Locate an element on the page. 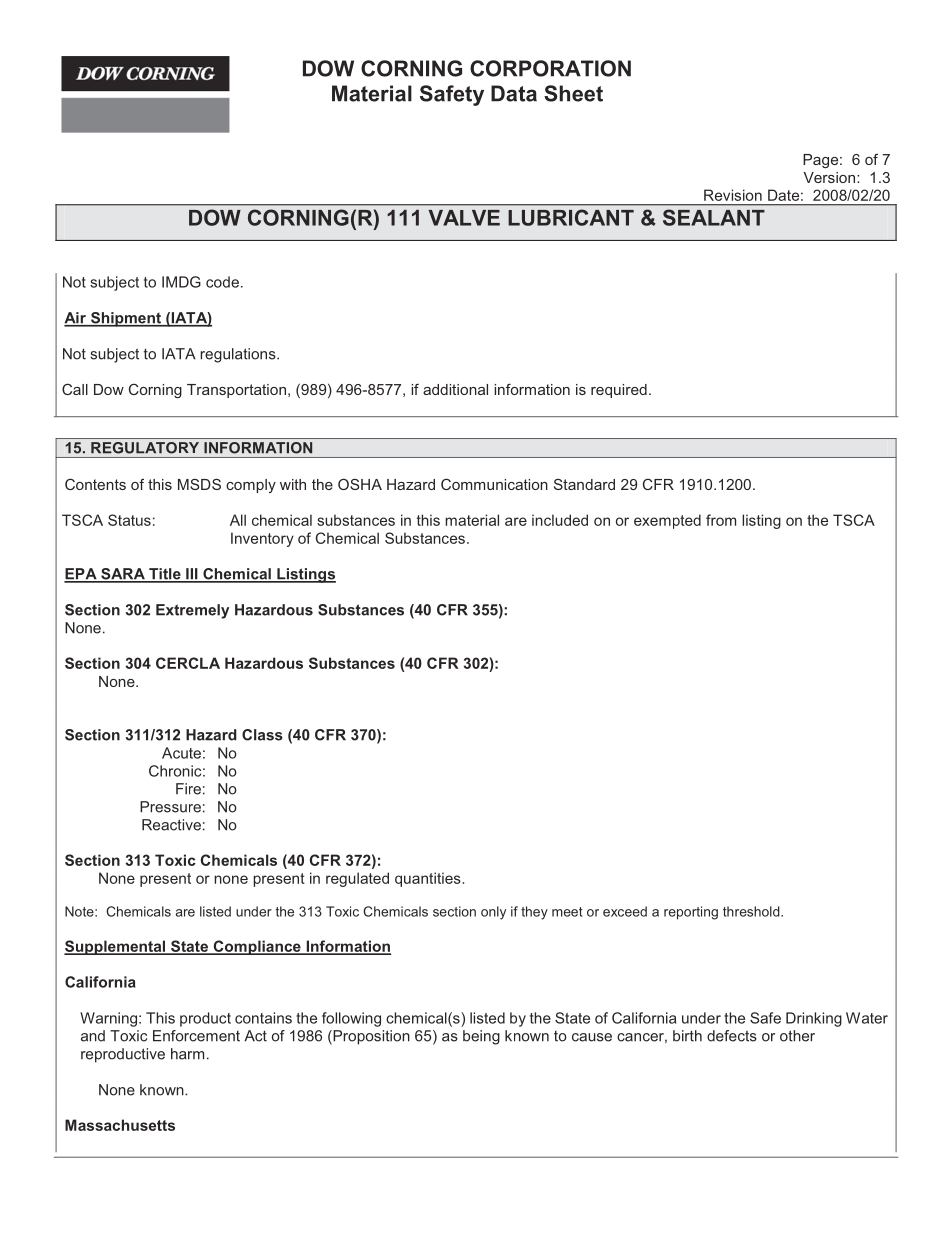  harm is located at coordinates (187, 1054).
